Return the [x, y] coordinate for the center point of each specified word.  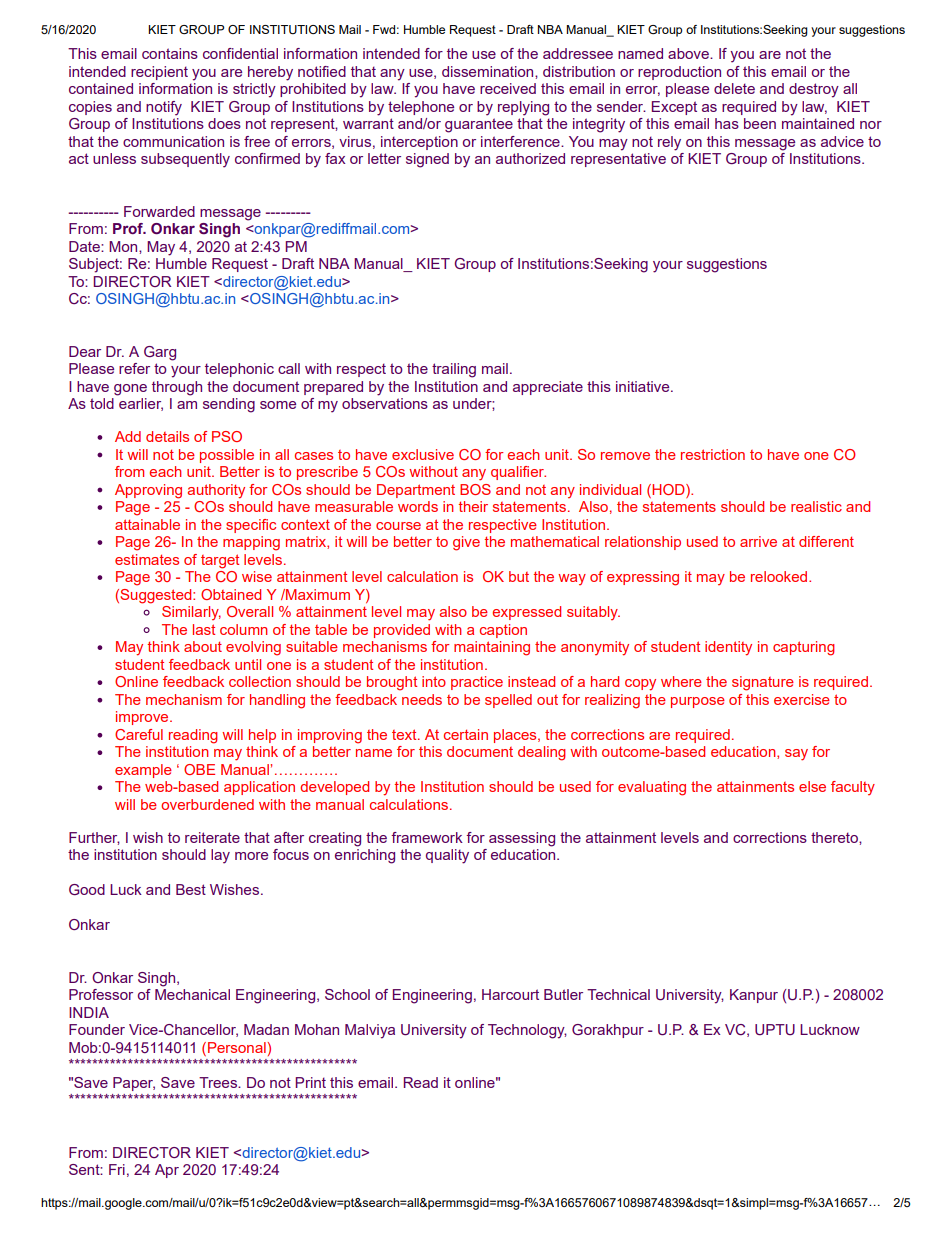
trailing [454, 370]
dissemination [489, 71]
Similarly [191, 613]
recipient [159, 73]
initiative [644, 386]
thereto [835, 837]
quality [447, 856]
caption [503, 631]
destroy [814, 90]
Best [191, 889]
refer [134, 368]
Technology [527, 1031]
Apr [167, 1171]
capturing [804, 648]
